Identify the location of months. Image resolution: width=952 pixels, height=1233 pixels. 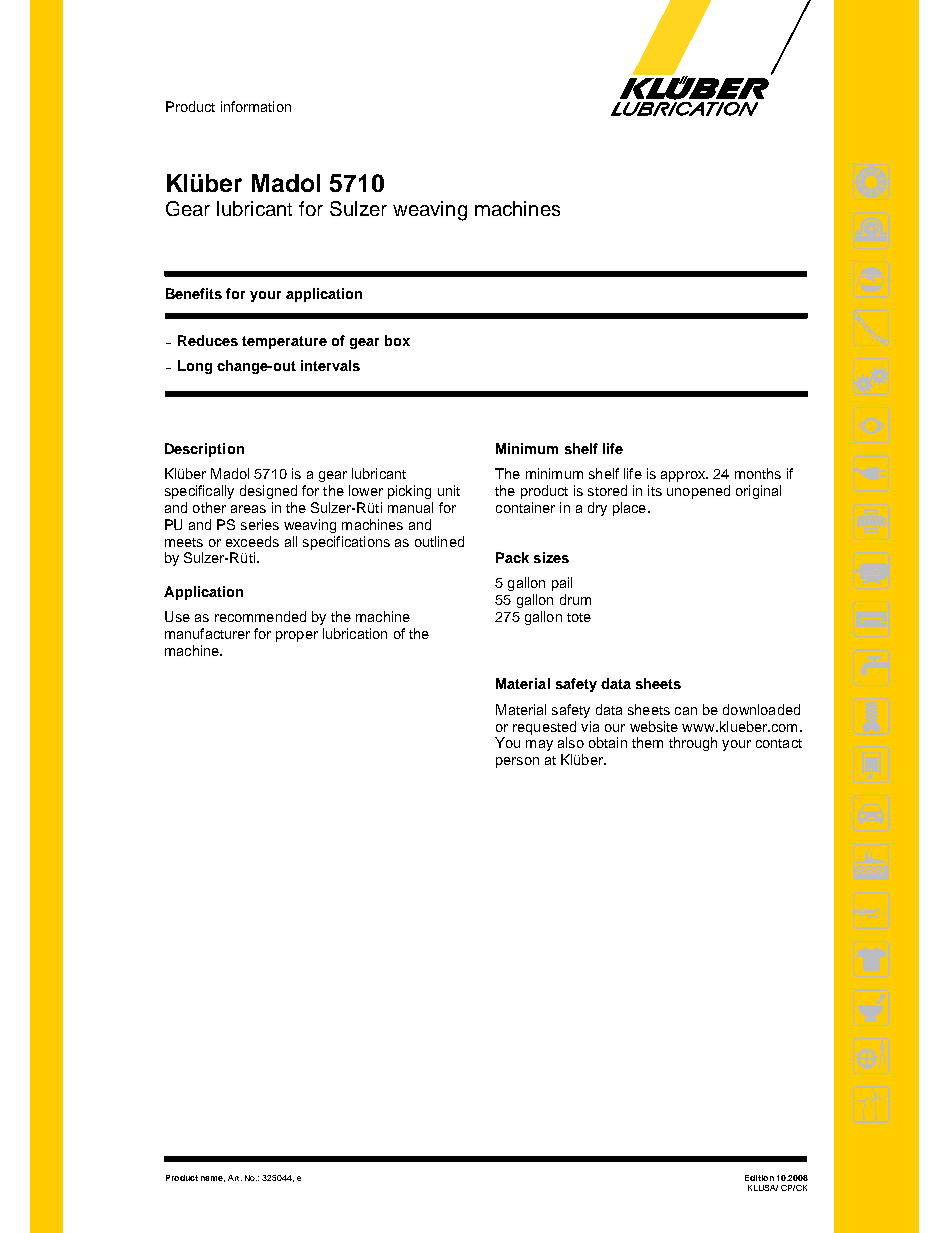
(758, 473).
